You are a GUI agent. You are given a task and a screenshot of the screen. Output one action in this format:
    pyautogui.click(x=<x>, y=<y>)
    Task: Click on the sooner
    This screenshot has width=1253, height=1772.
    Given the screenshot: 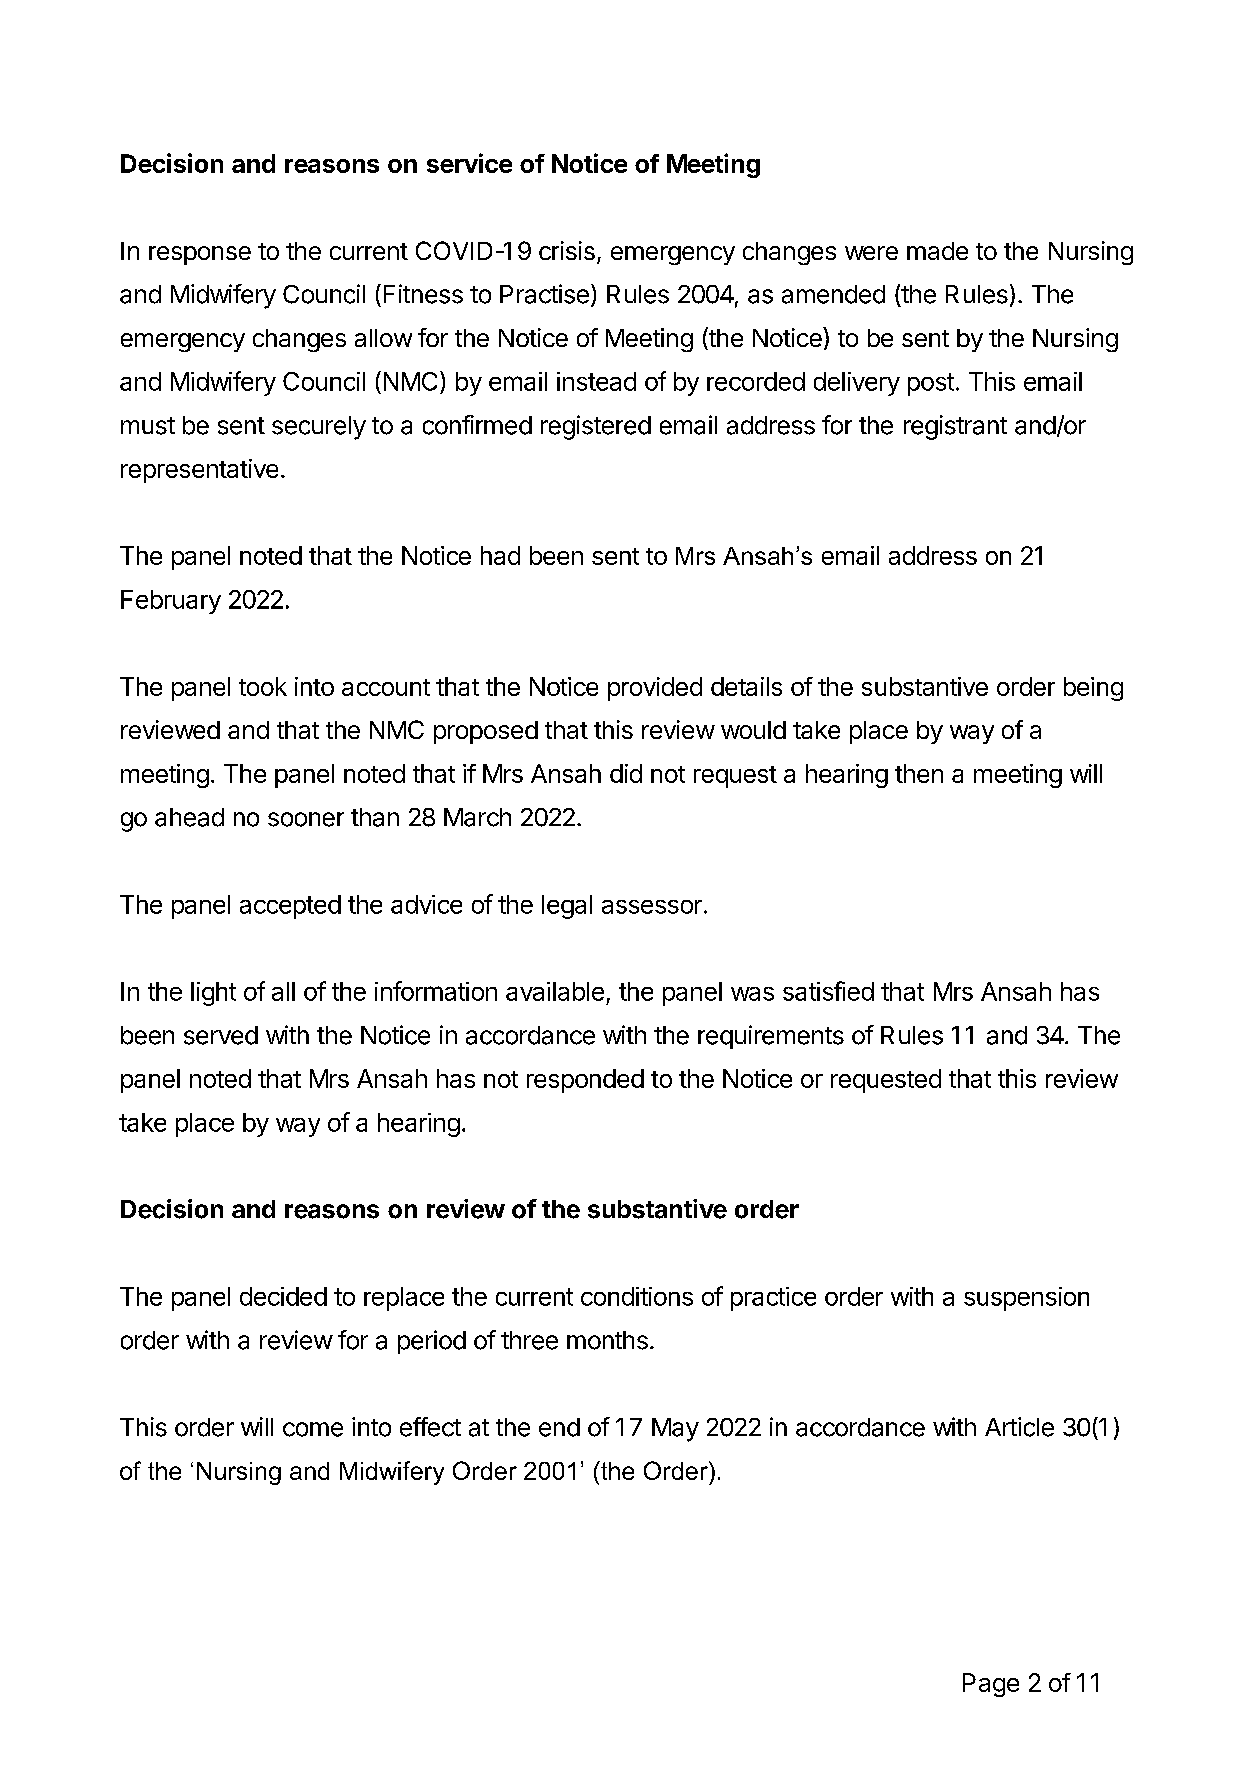 What is the action you would take?
    pyautogui.click(x=306, y=819)
